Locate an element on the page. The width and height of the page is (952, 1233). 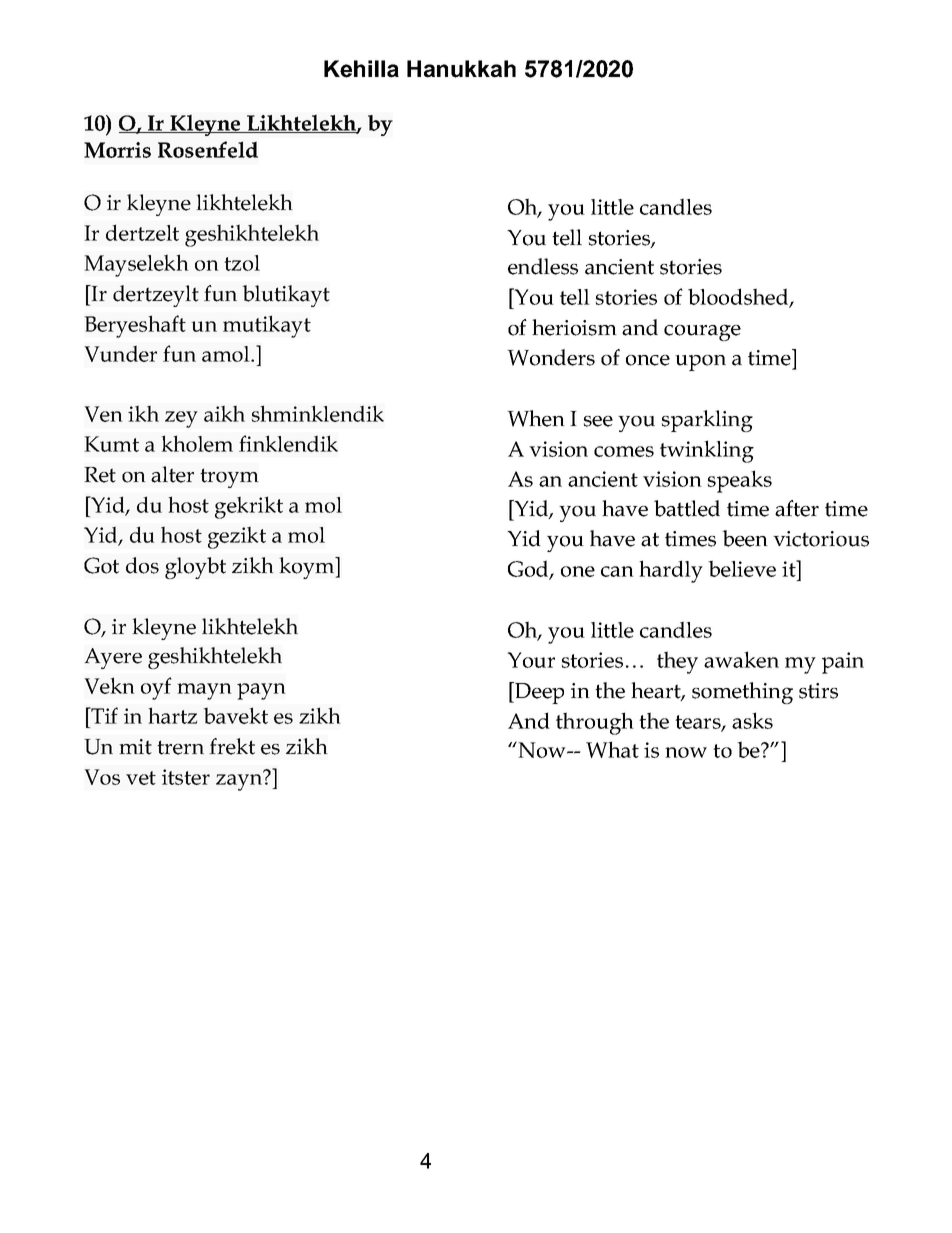
Ven is located at coordinates (103, 414).
